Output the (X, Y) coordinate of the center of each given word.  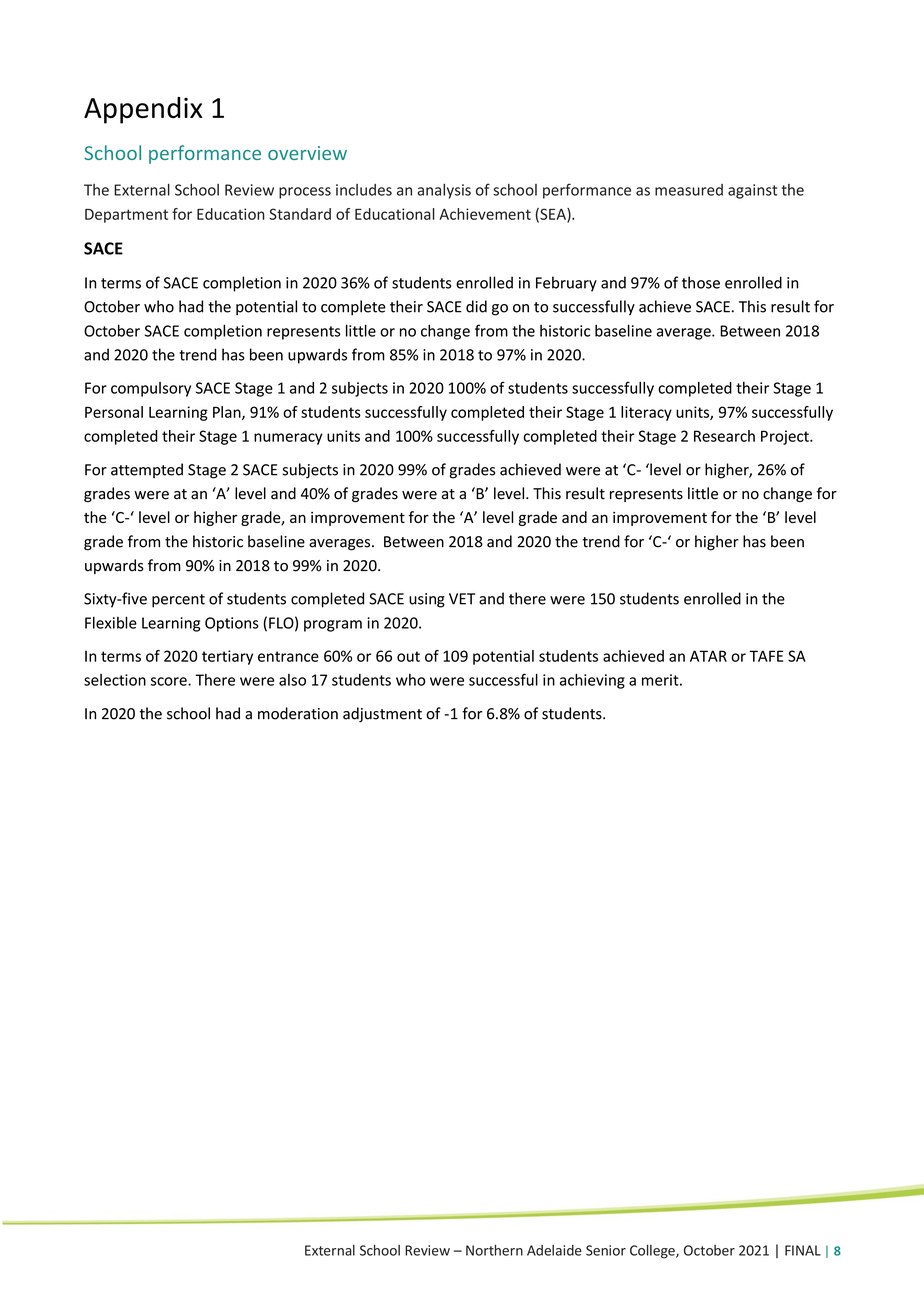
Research (724, 436)
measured (689, 190)
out (408, 656)
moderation (298, 713)
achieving (592, 681)
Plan (228, 413)
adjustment (382, 715)
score (170, 681)
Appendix (143, 110)
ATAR (708, 656)
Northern (494, 1250)
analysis (444, 191)
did (476, 306)
